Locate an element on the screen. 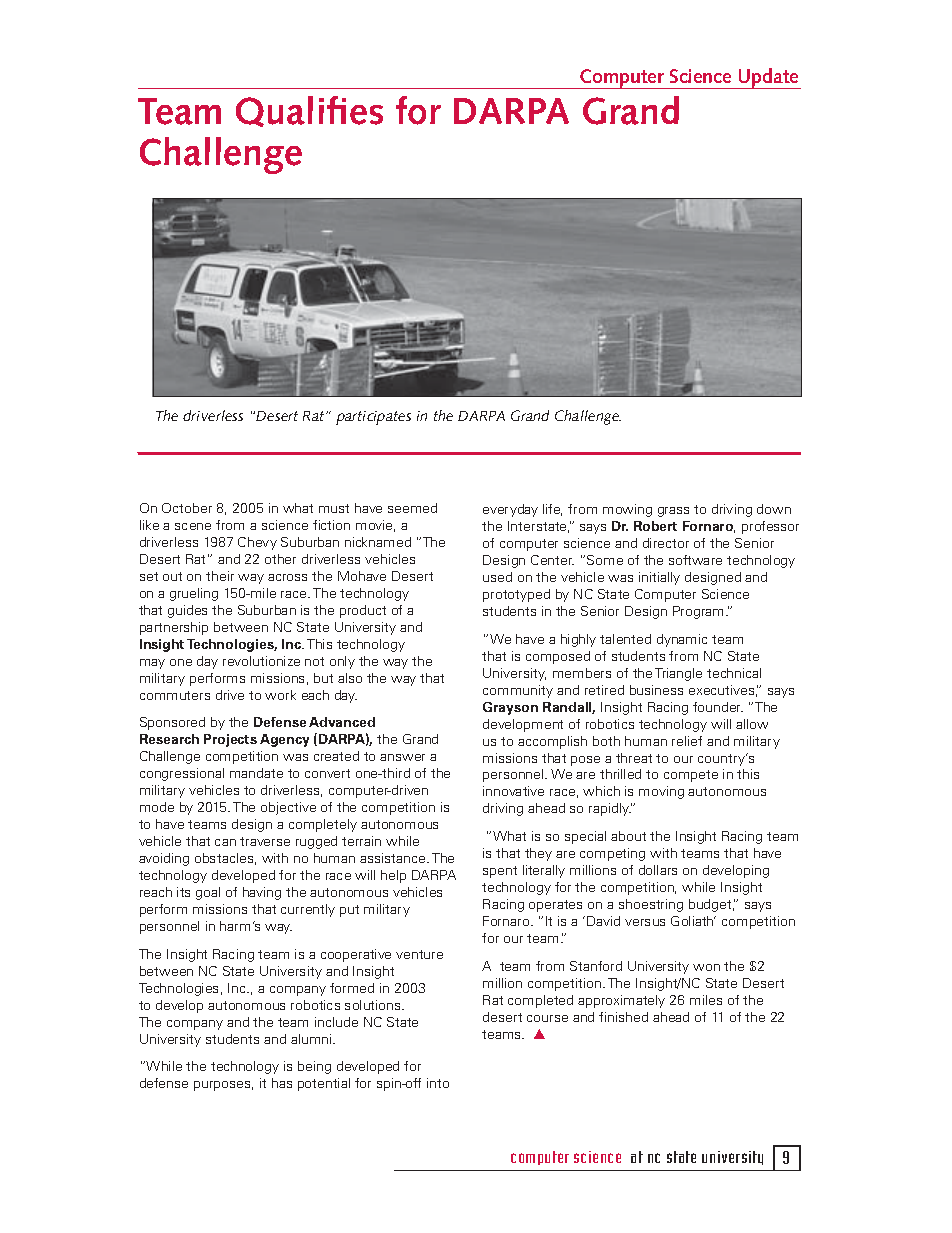  seemed is located at coordinates (412, 508).
